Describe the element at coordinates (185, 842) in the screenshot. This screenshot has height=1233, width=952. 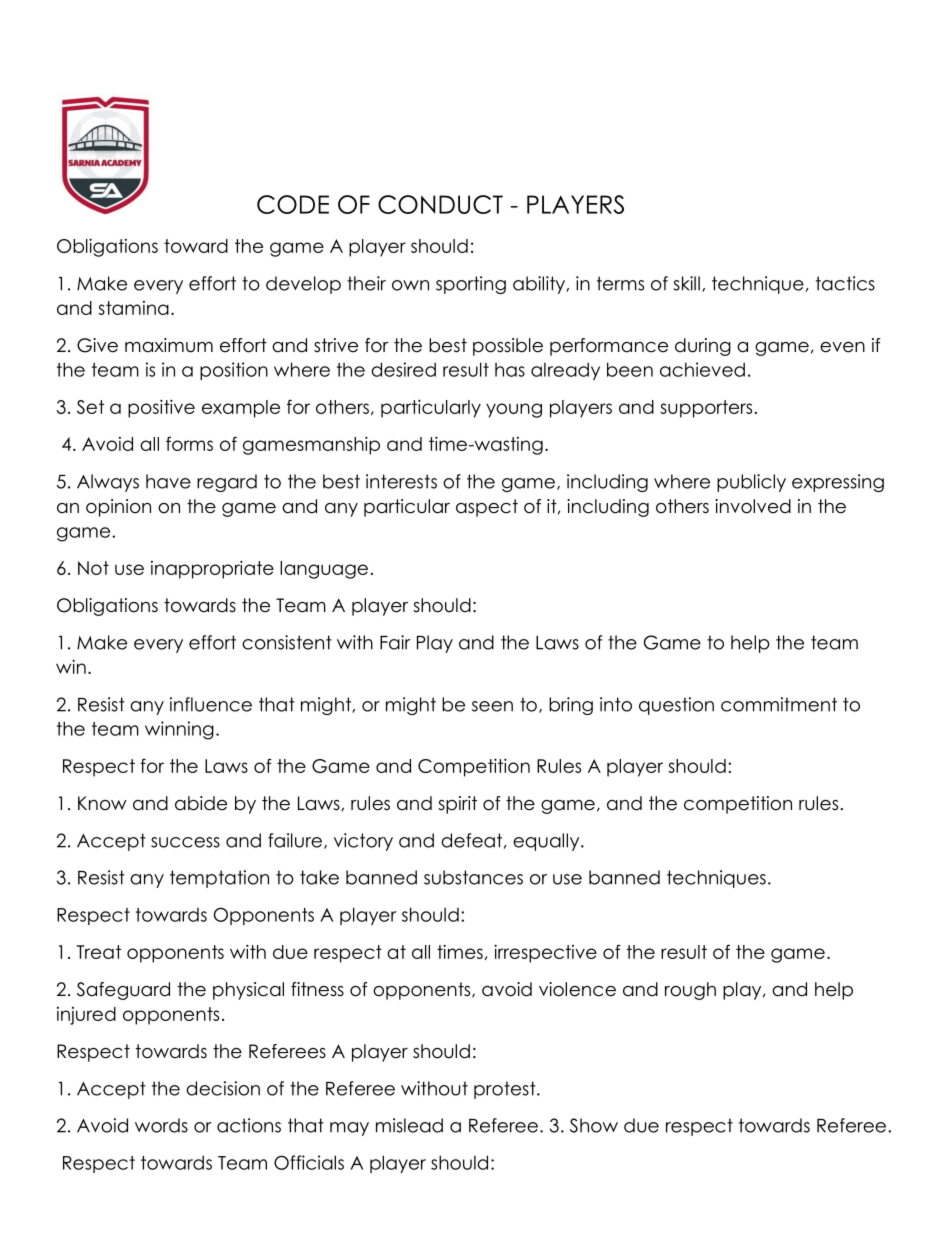
I see `success` at that location.
